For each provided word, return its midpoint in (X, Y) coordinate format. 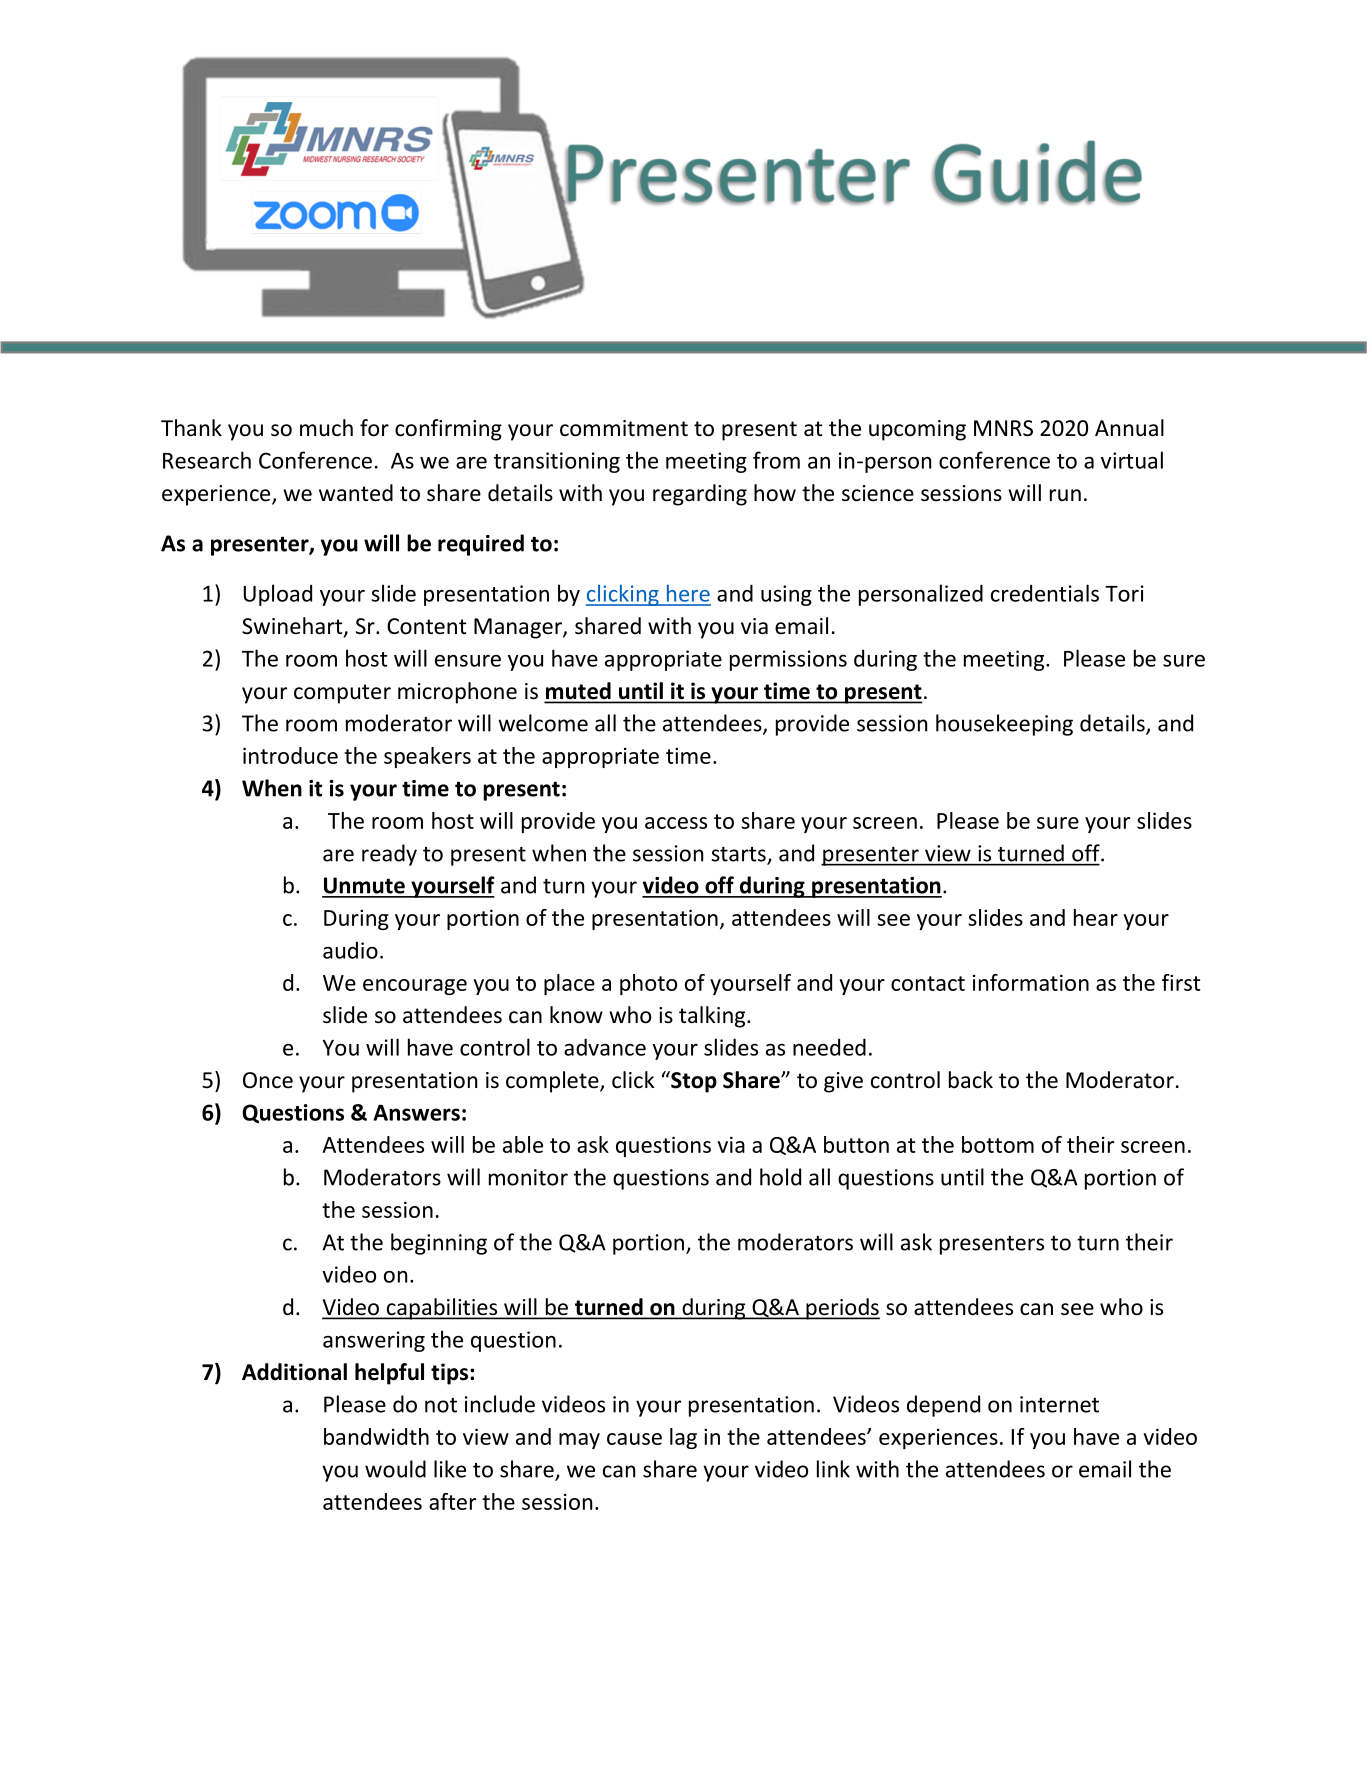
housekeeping (1004, 725)
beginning (439, 1244)
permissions (788, 660)
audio (350, 950)
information (1031, 982)
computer (342, 694)
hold (780, 1177)
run (1065, 495)
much (326, 428)
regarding (700, 495)
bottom (998, 1144)
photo (648, 984)
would (395, 1469)
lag (683, 1438)
